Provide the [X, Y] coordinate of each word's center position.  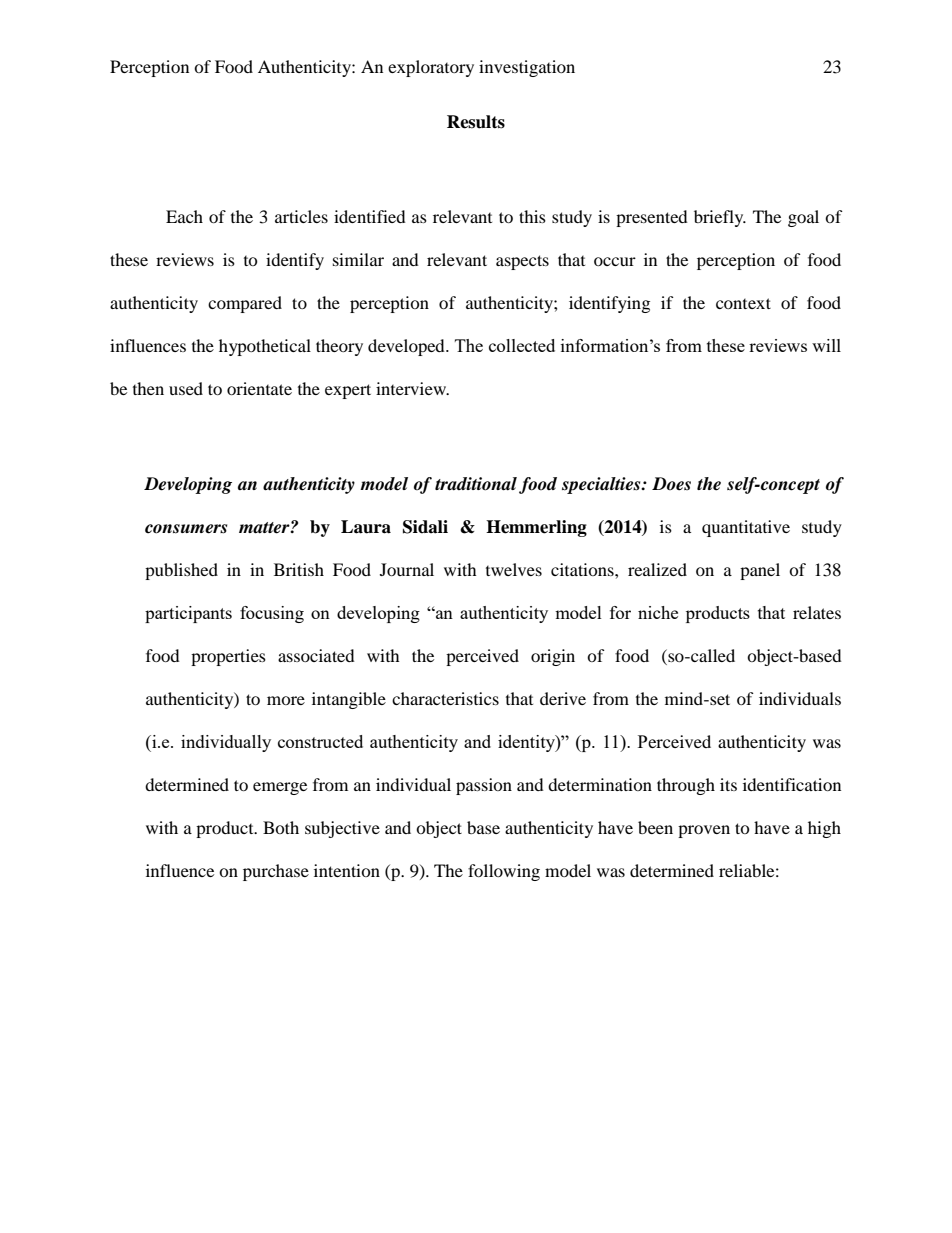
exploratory [431, 68]
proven [704, 831]
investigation [527, 68]
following [504, 872]
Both [281, 827]
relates [817, 612]
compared [245, 304]
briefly [720, 218]
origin [553, 657]
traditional [476, 484]
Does [671, 484]
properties [228, 657]
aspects [522, 262]
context [743, 303]
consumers [186, 529]
